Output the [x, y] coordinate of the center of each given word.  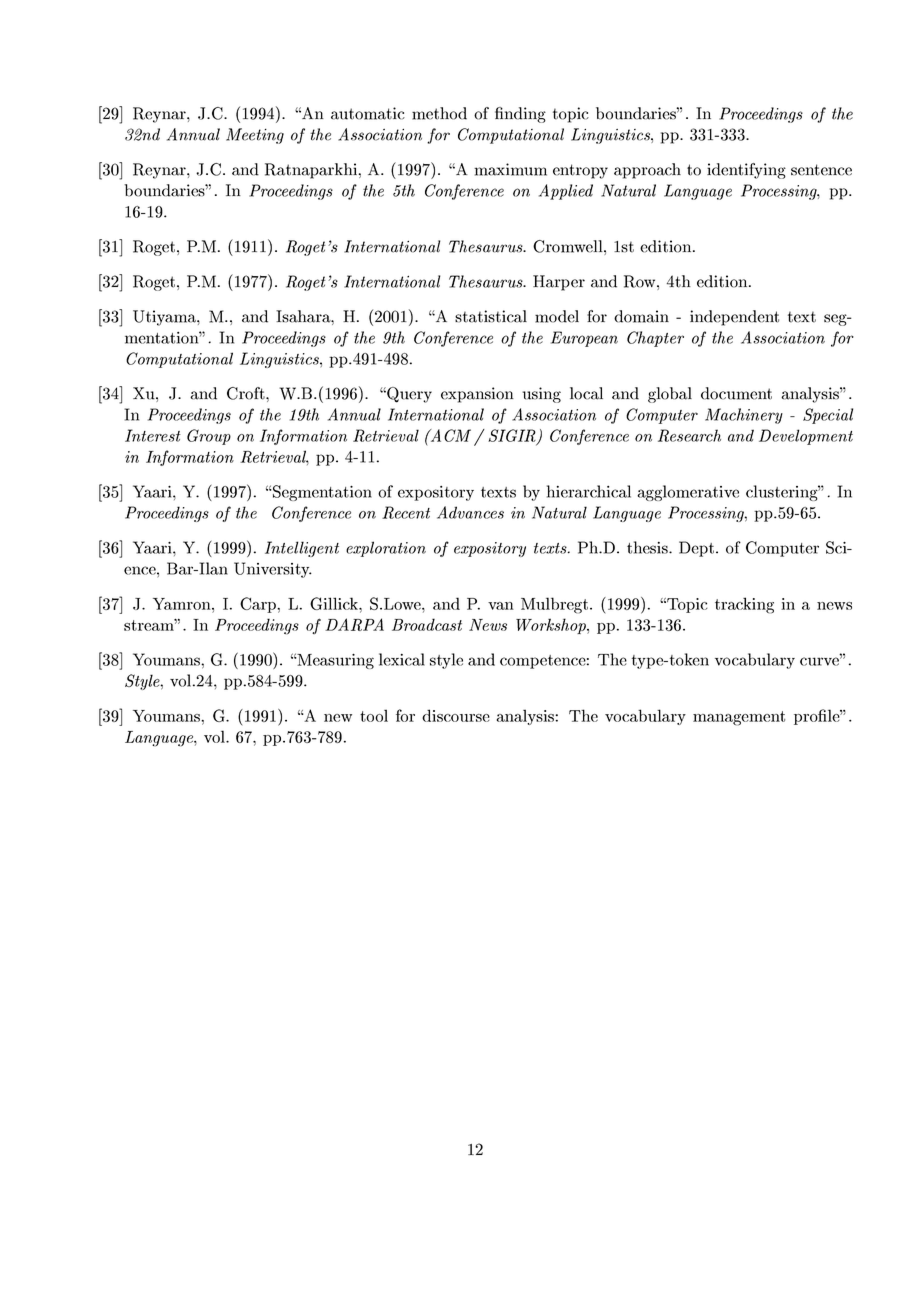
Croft [247, 393]
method [439, 113]
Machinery [744, 416]
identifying [746, 171]
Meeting [255, 136]
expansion [477, 395]
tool [374, 715]
